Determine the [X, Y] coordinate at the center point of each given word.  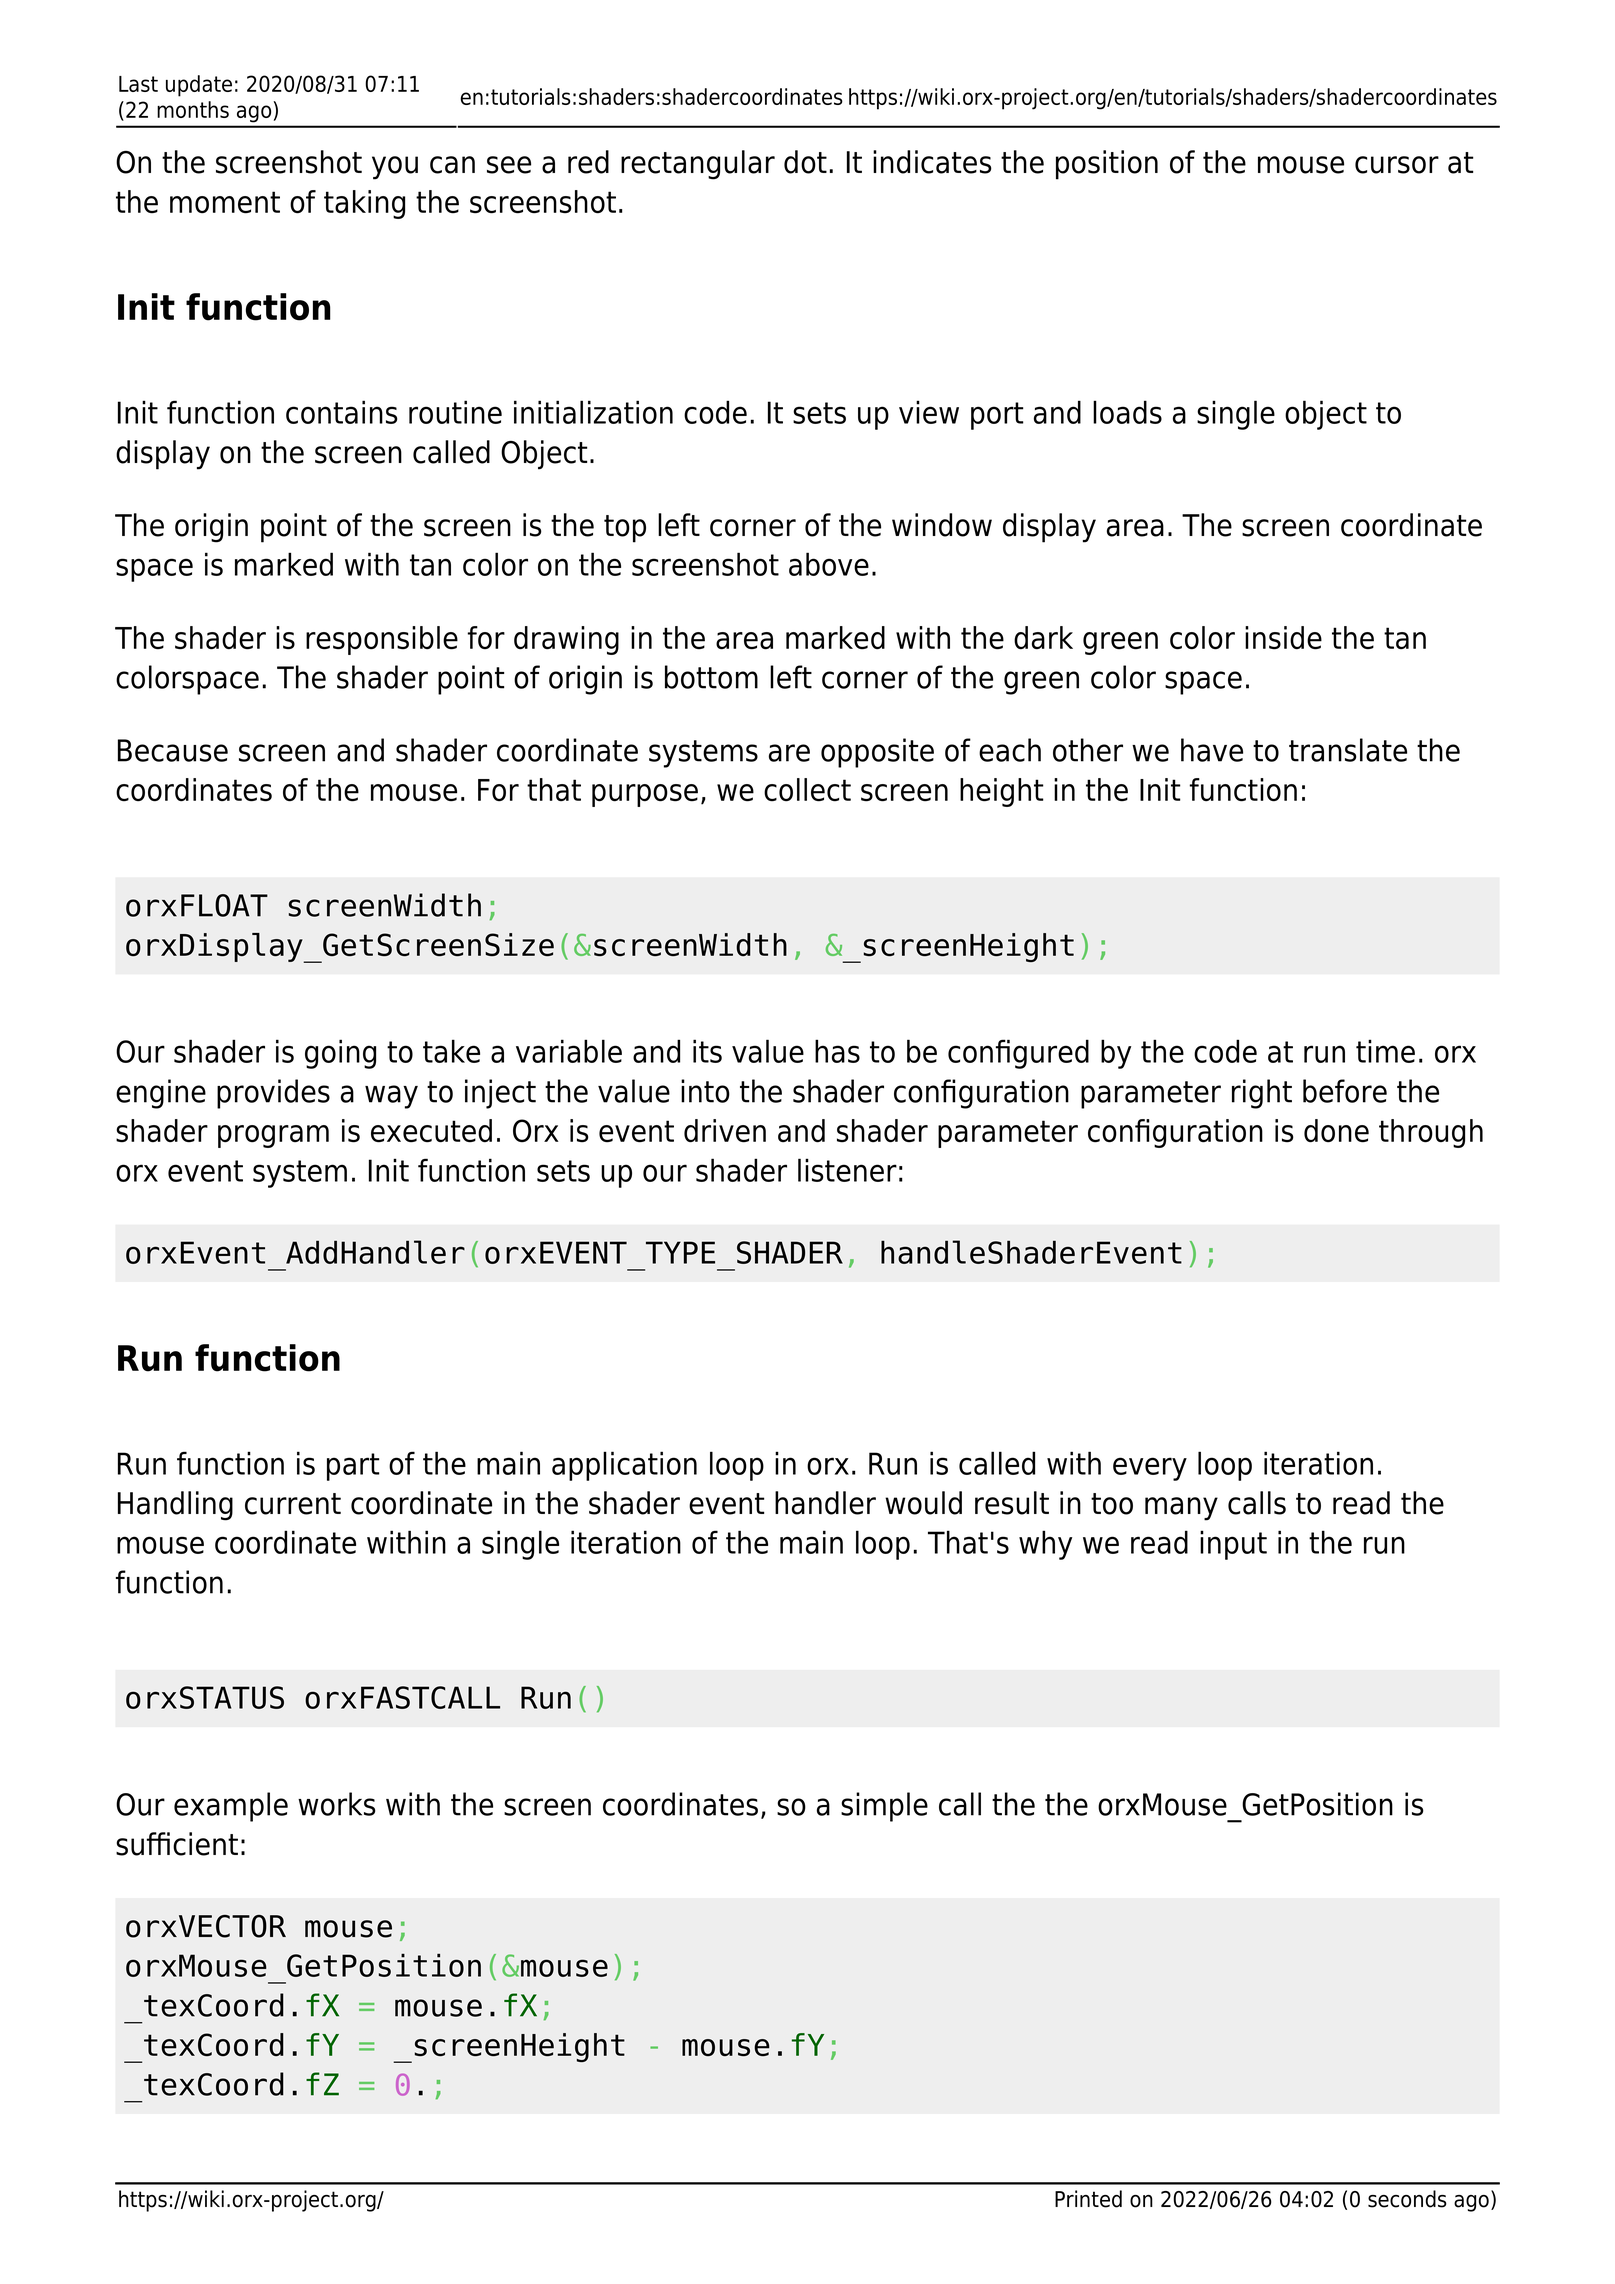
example [231, 1807]
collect [807, 790]
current [293, 1504]
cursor [1397, 165]
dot [805, 162]
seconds [1407, 2199]
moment [225, 202]
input [1233, 1545]
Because [173, 750]
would [923, 1503]
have [1212, 750]
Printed [1088, 2199]
